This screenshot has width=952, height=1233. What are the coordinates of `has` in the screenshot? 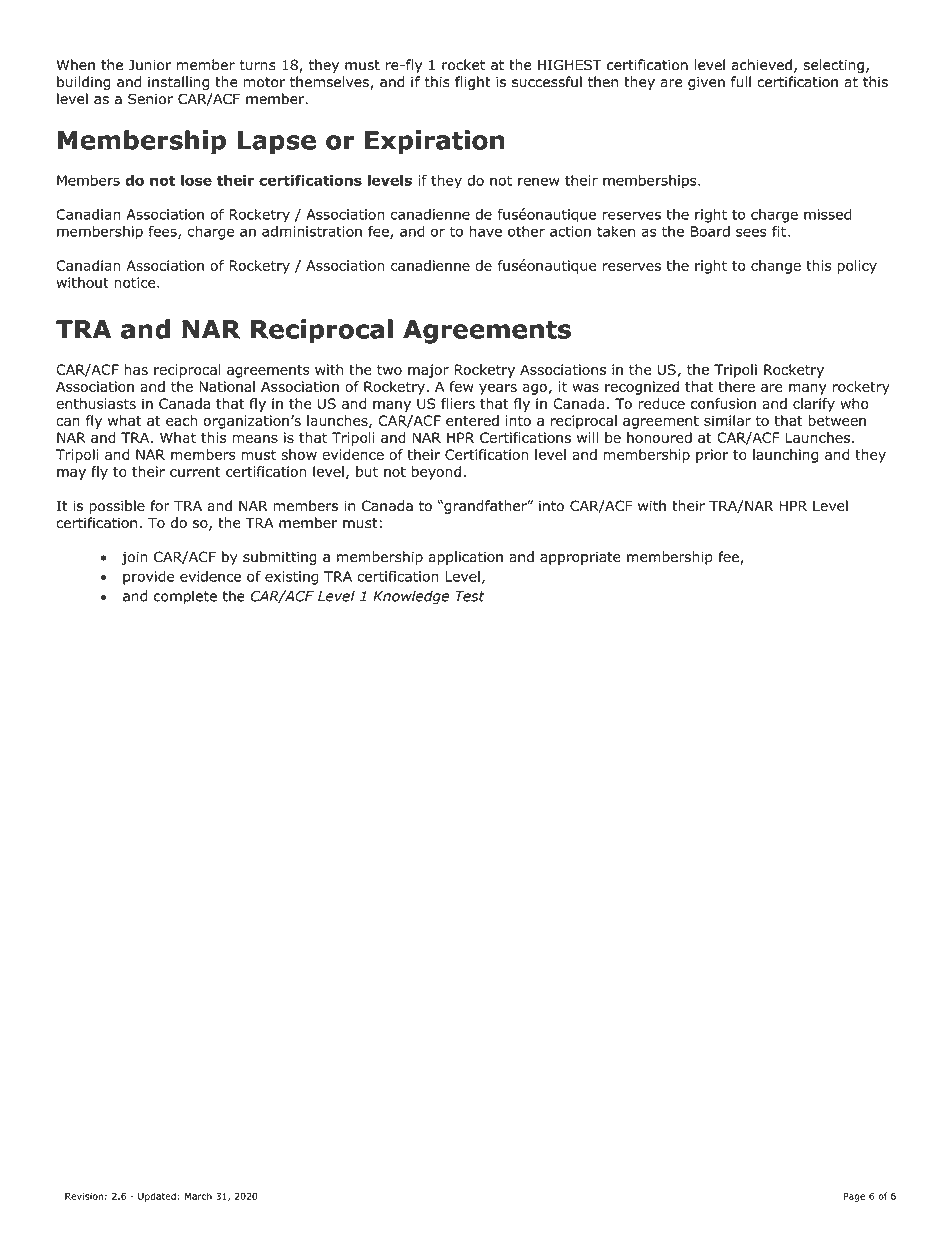 It's located at (136, 369).
